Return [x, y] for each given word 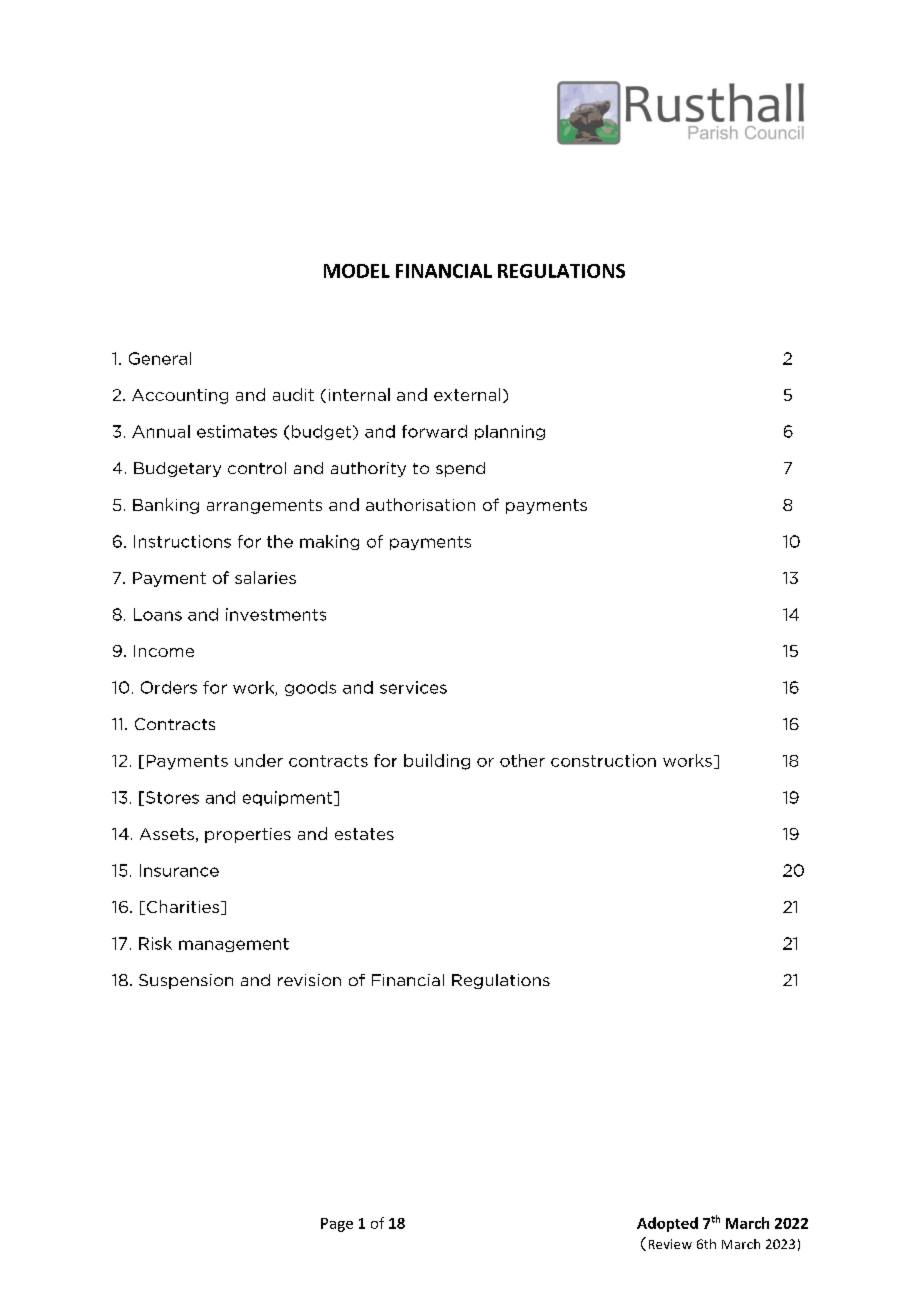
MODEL [357, 271]
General [160, 358]
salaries [265, 577]
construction [603, 760]
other [522, 760]
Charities [184, 907]
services [413, 687]
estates [364, 834]
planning [510, 432]
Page [337, 1225]
